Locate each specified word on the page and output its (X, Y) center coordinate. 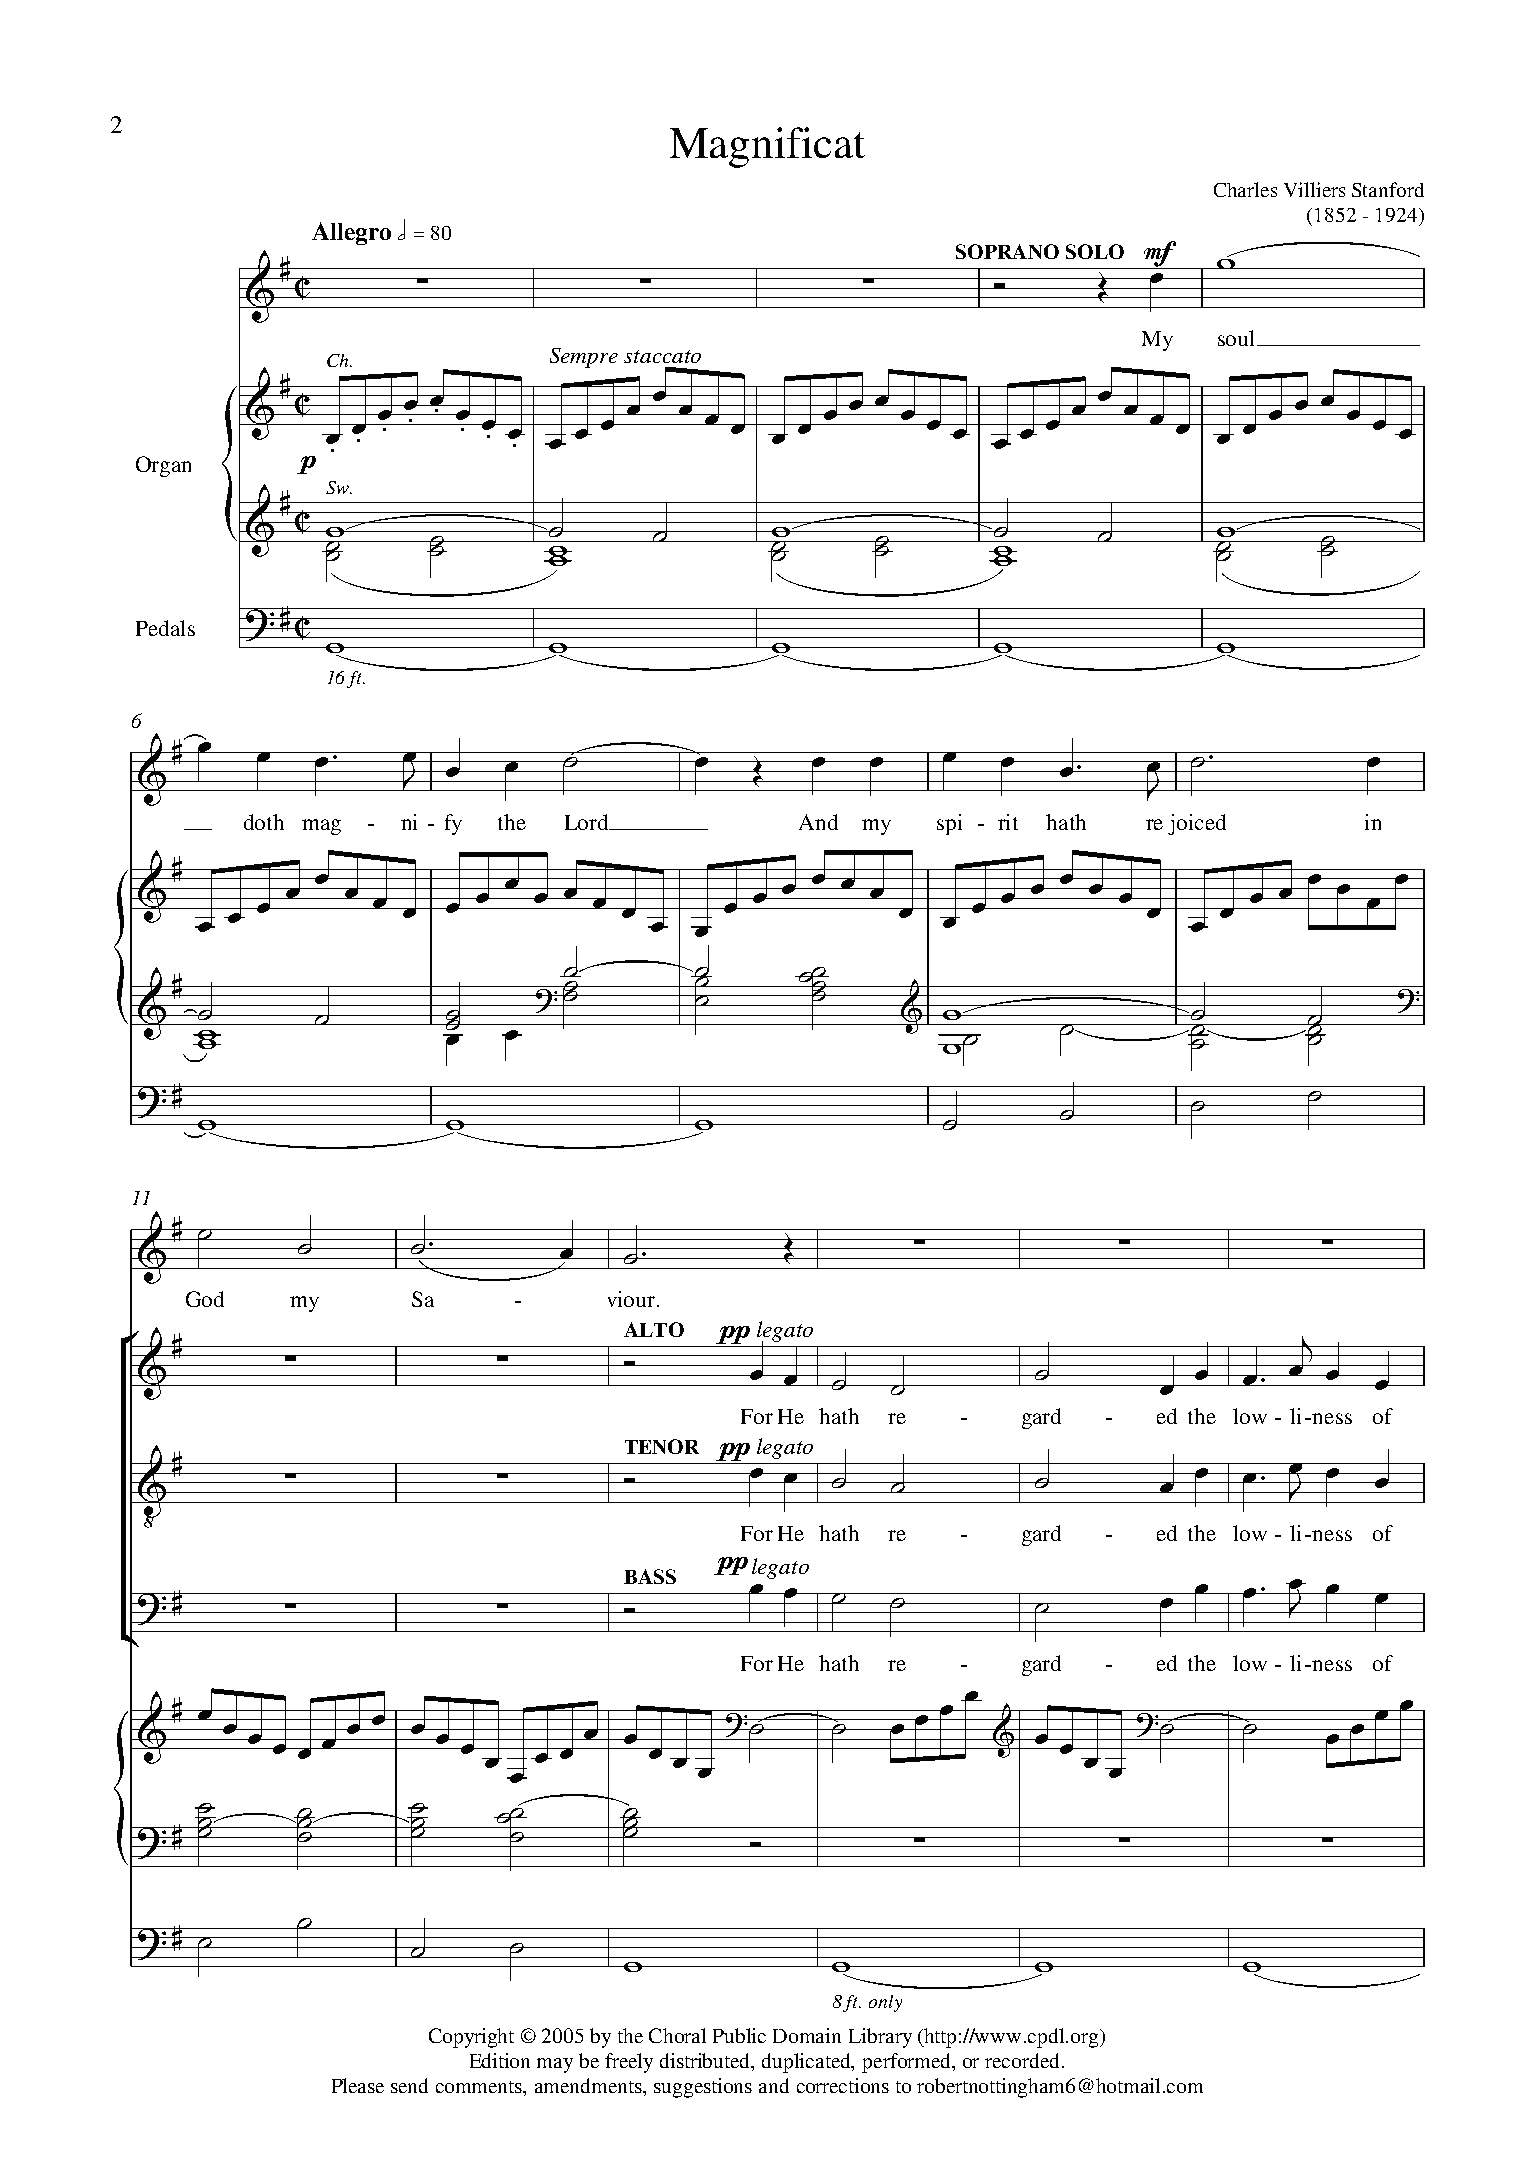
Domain (807, 2035)
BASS (650, 1576)
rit (1008, 822)
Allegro (351, 233)
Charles (1245, 189)
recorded (1024, 2060)
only (885, 2003)
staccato (662, 356)
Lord (588, 822)
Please (358, 2085)
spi (949, 824)
